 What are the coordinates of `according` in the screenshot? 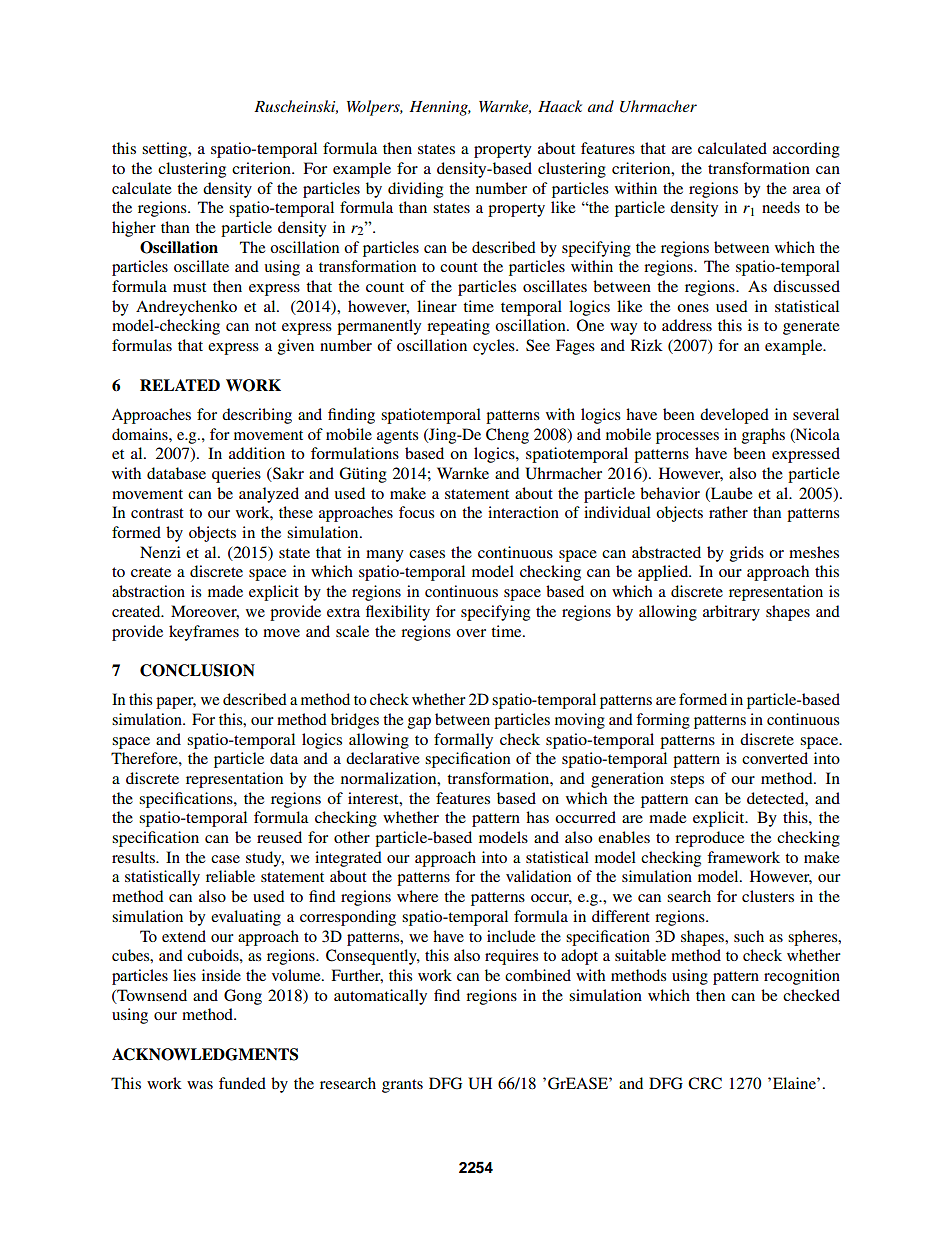 It's located at (806, 150).
